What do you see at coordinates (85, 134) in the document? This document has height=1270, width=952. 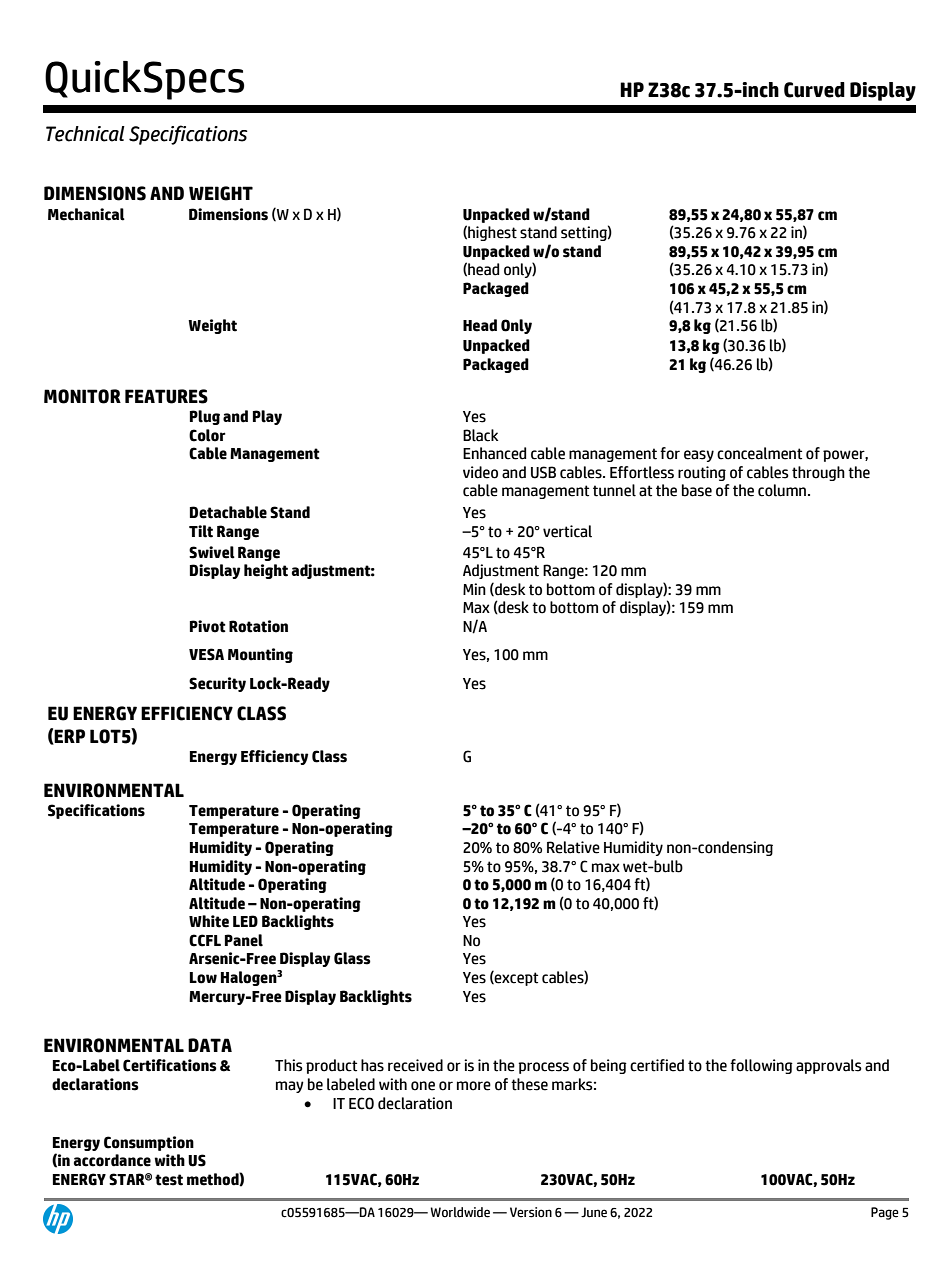 I see `Technical` at bounding box center [85, 134].
